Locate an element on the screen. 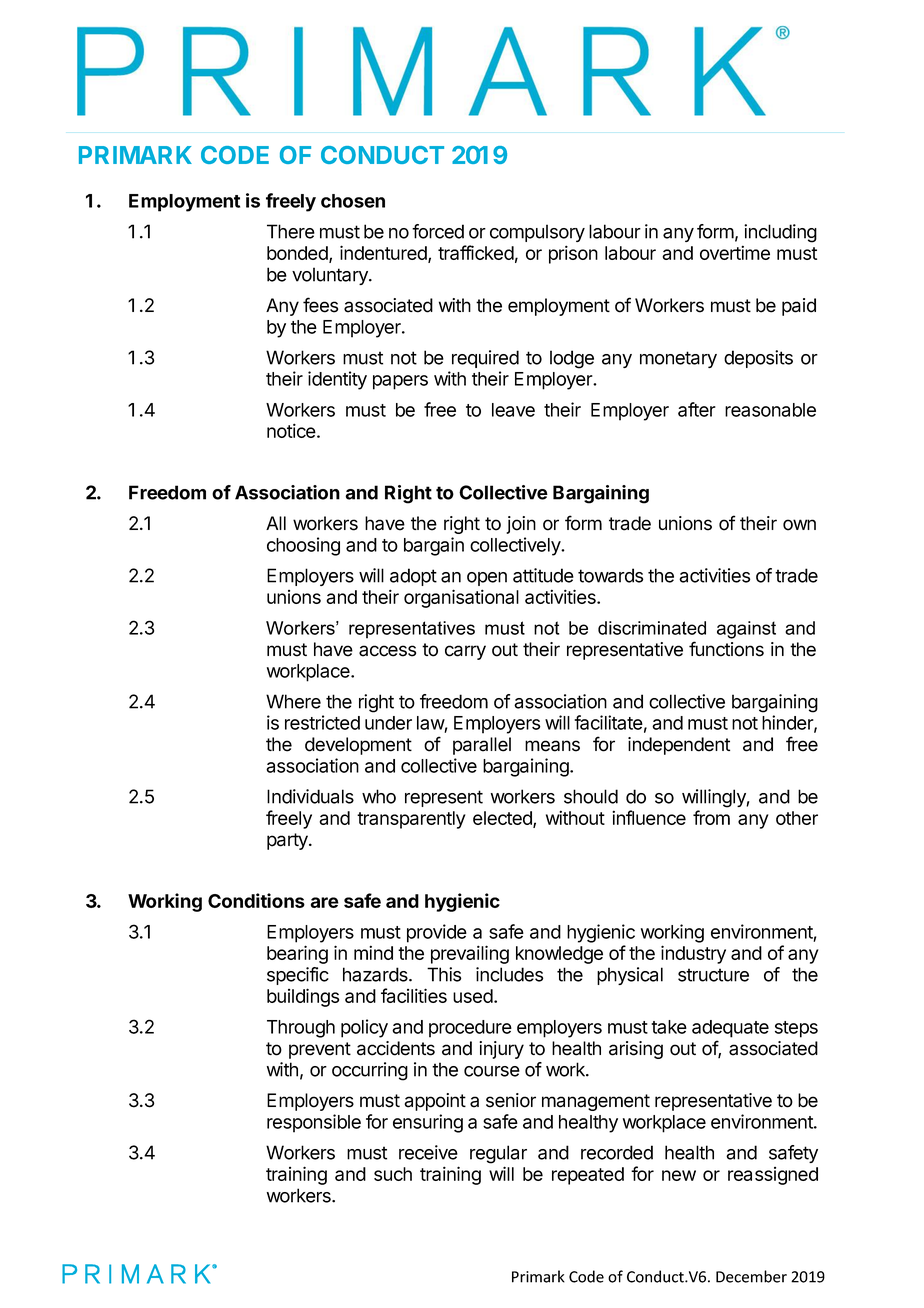 The height and width of the screenshot is (1308, 924). independent is located at coordinates (679, 746).
